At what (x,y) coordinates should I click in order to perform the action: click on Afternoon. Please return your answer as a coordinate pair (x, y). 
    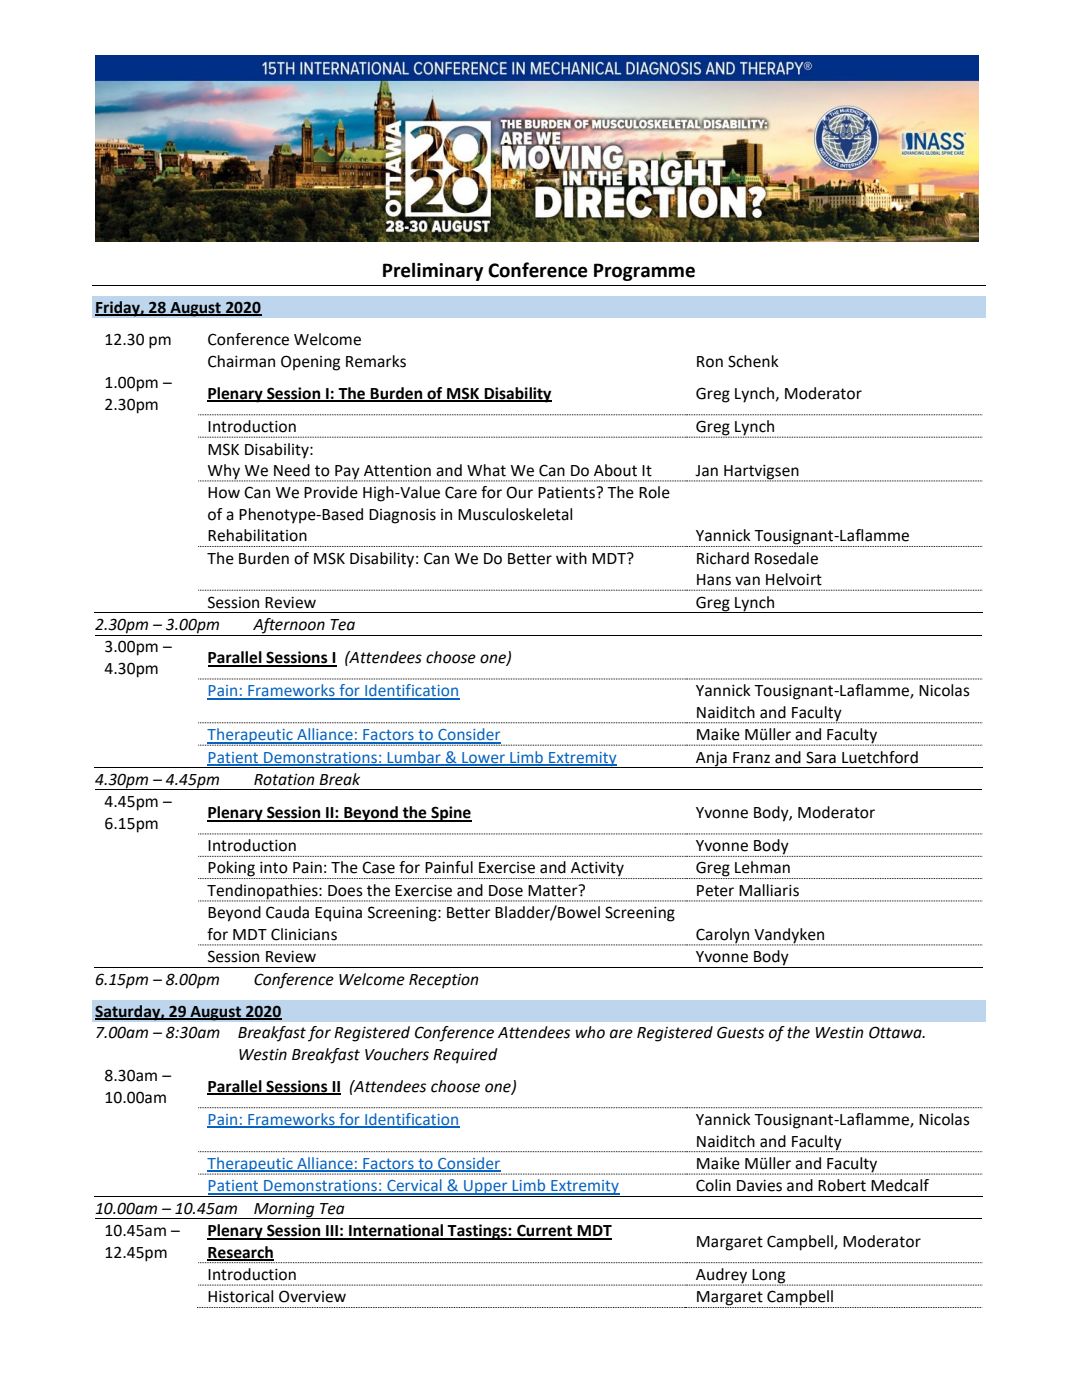
    Looking at the image, I should click on (289, 627).
